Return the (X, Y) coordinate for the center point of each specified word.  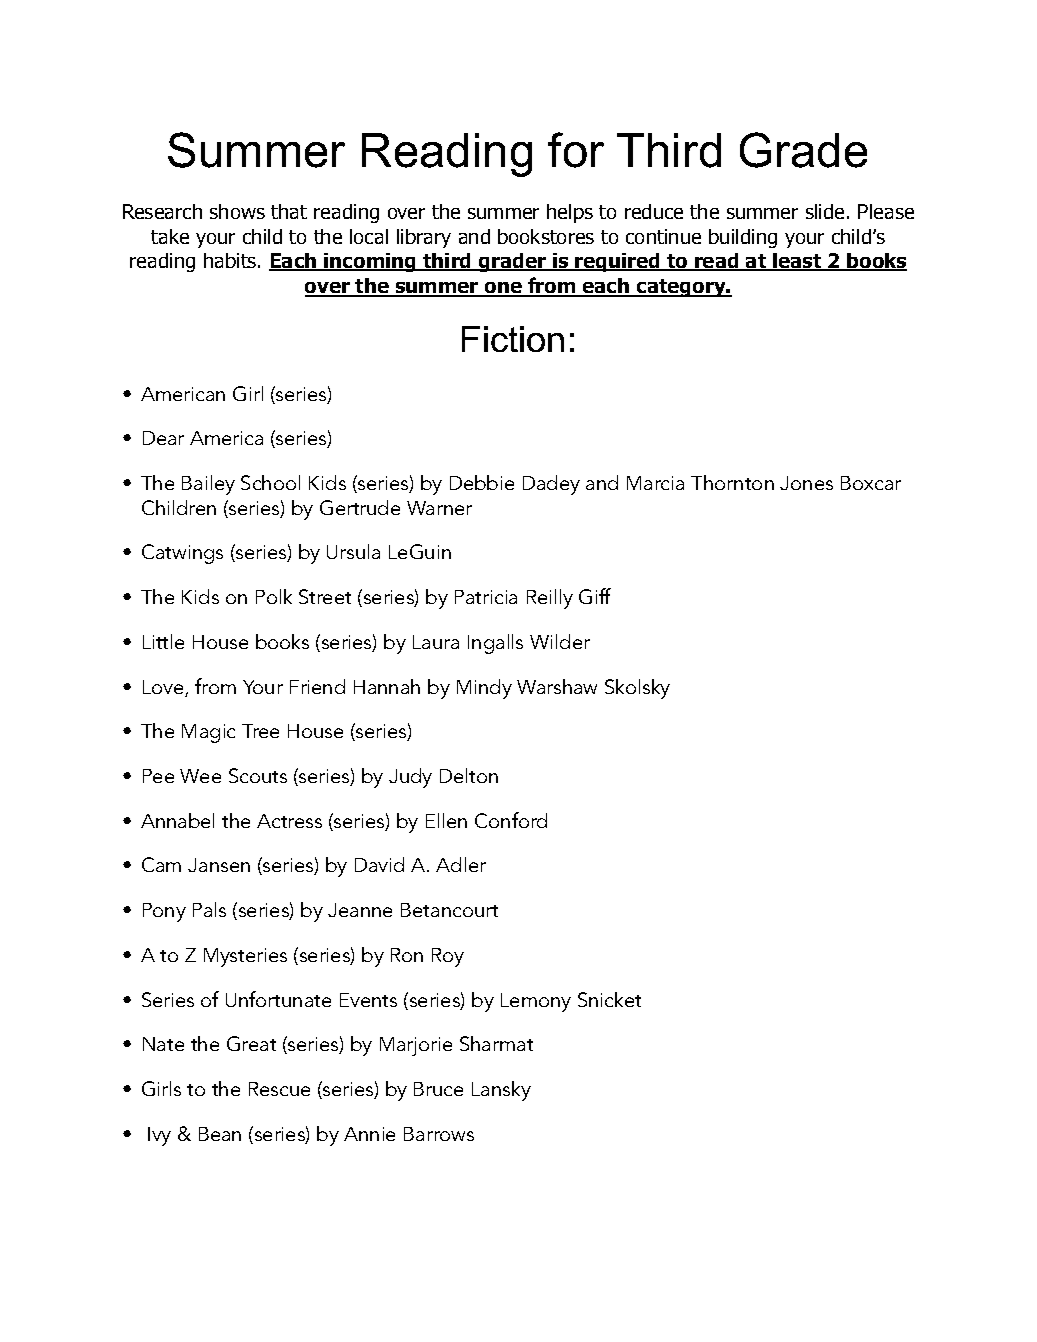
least (797, 262)
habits (231, 260)
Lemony (536, 1002)
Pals (209, 909)
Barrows (439, 1134)
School (270, 482)
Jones (806, 483)
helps (570, 213)
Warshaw (557, 686)
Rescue (279, 1089)
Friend (317, 686)
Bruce (438, 1089)
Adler (461, 864)
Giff (595, 596)
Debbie (482, 482)
